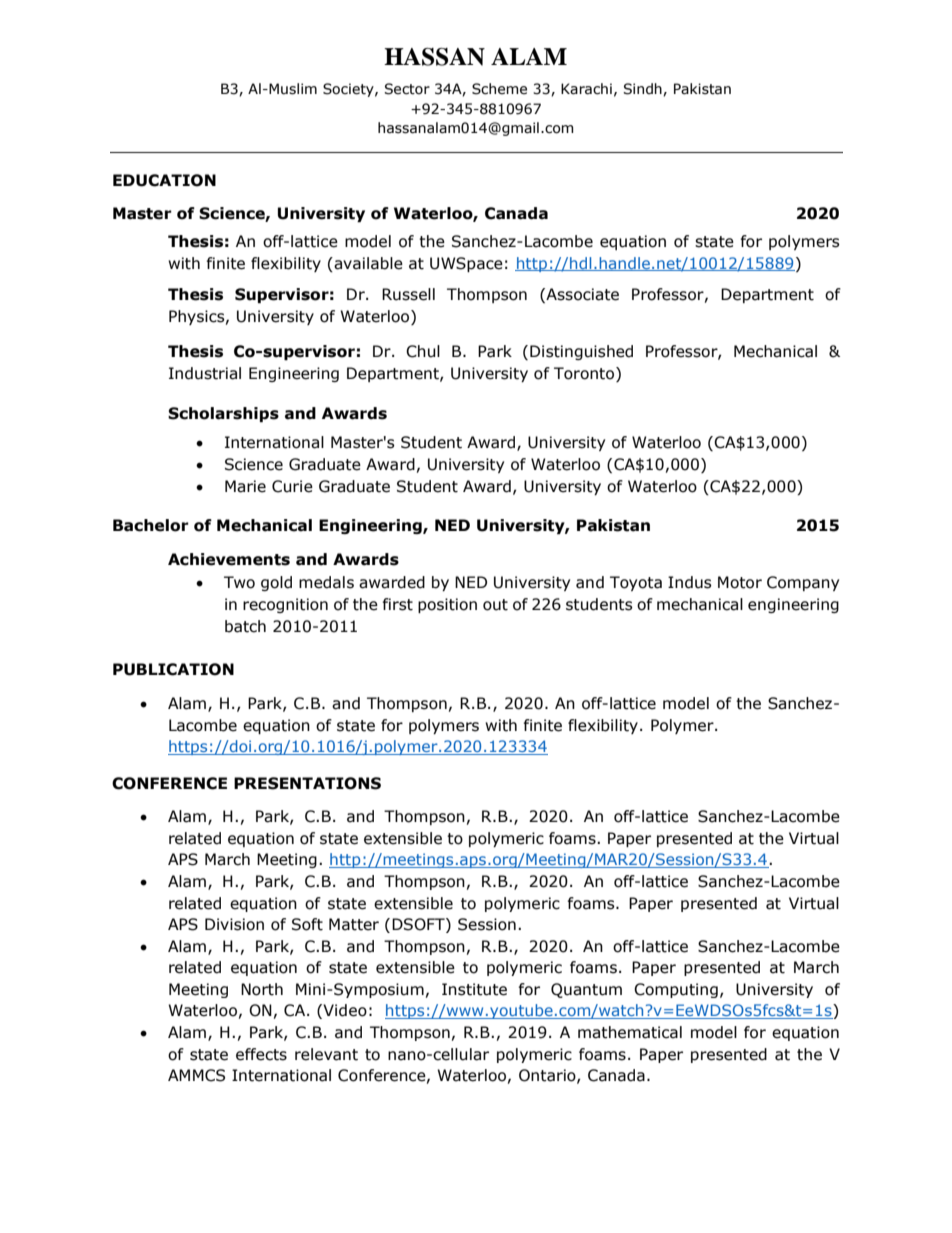  Describe the element at coordinates (229, 559) in the screenshot. I see `Achievements` at that location.
